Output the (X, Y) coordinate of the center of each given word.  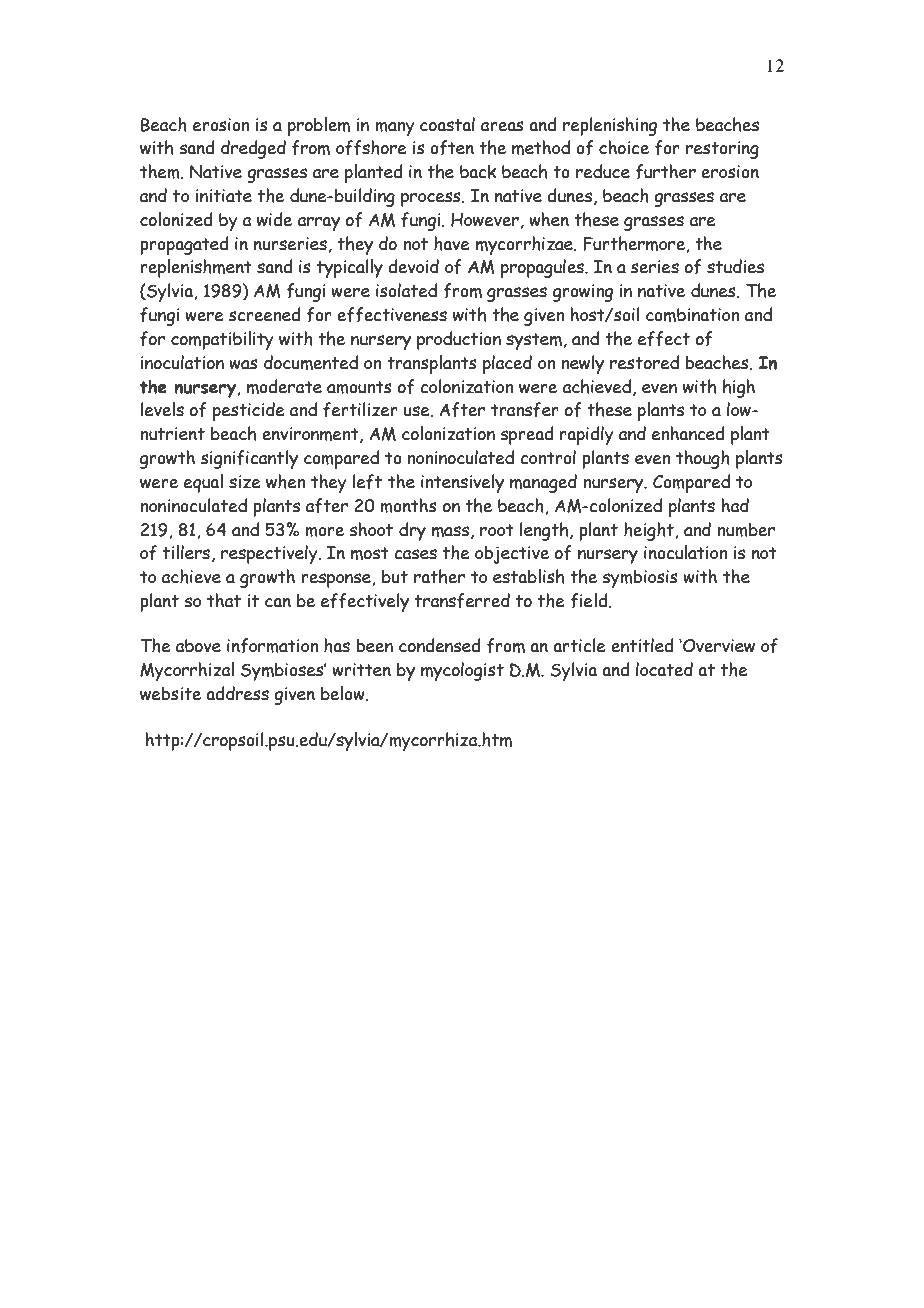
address (237, 693)
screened (265, 314)
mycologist (462, 671)
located (664, 669)
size (245, 482)
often (452, 148)
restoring (722, 150)
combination (692, 315)
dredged (253, 149)
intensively (462, 483)
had (735, 505)
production (459, 340)
